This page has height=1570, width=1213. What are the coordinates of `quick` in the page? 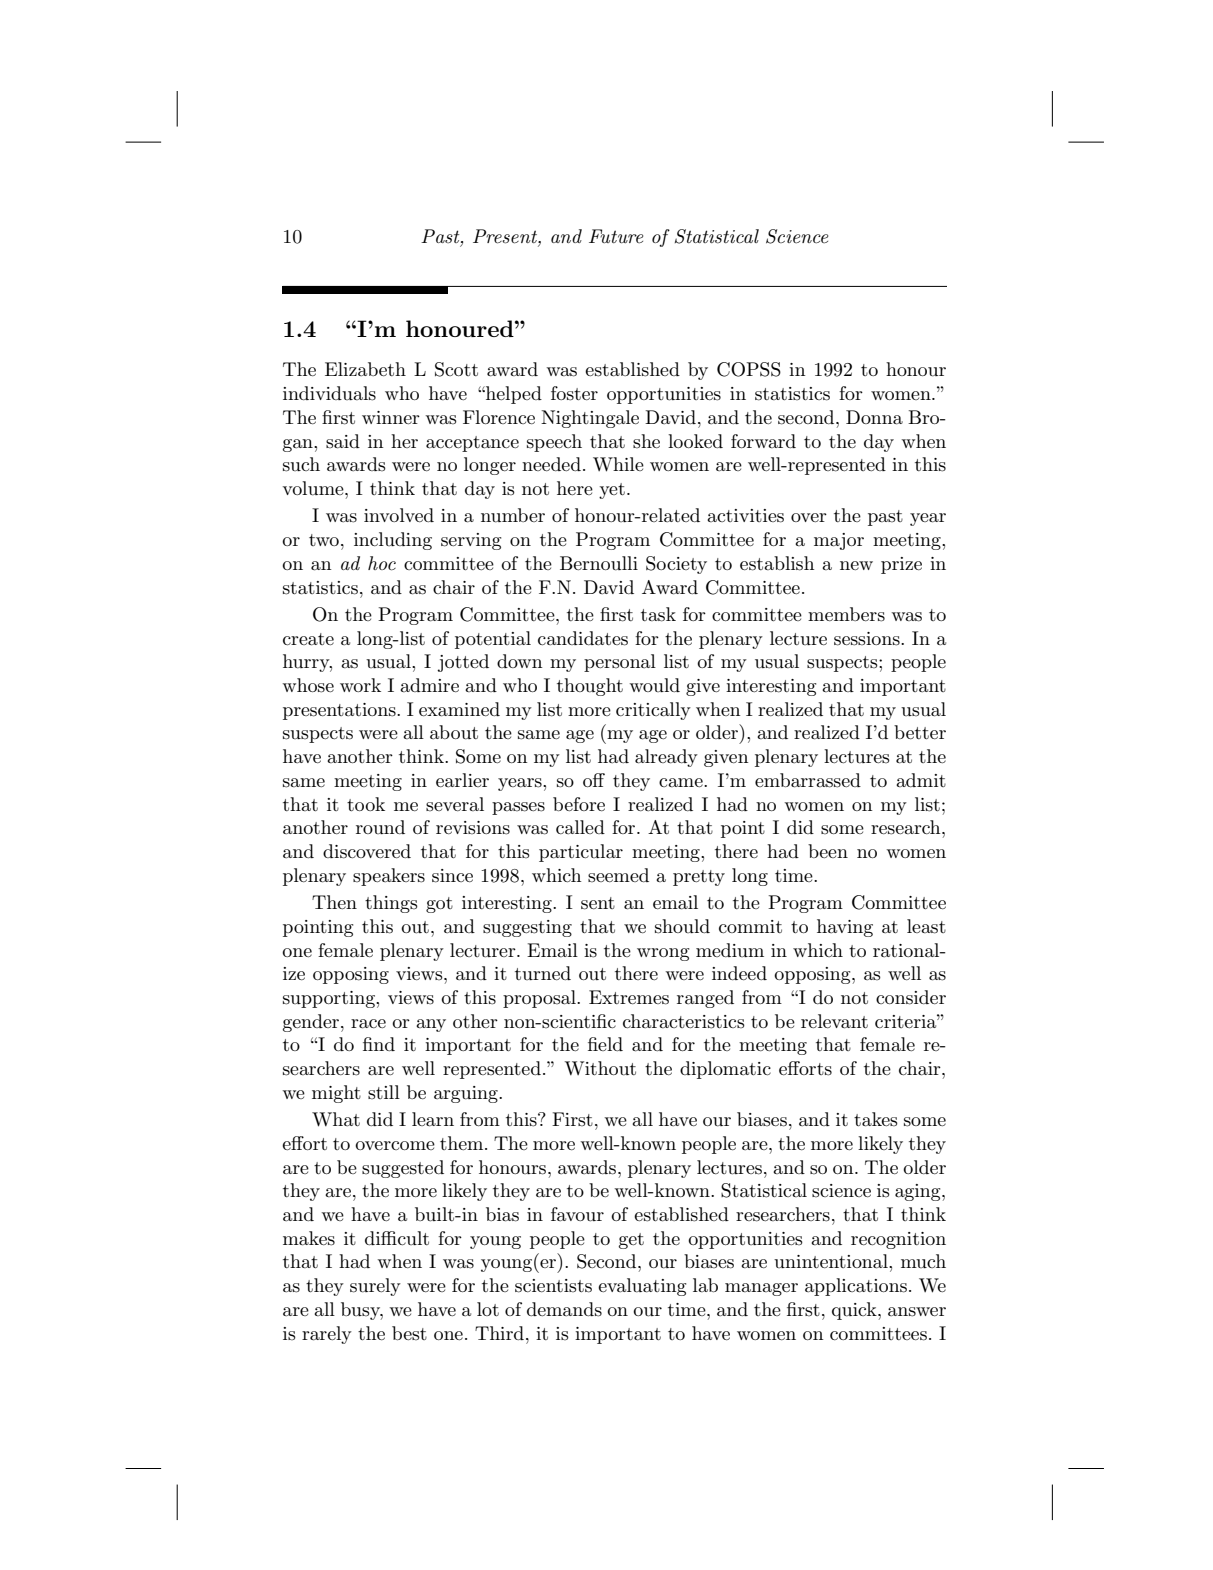 It's located at (855, 1311).
